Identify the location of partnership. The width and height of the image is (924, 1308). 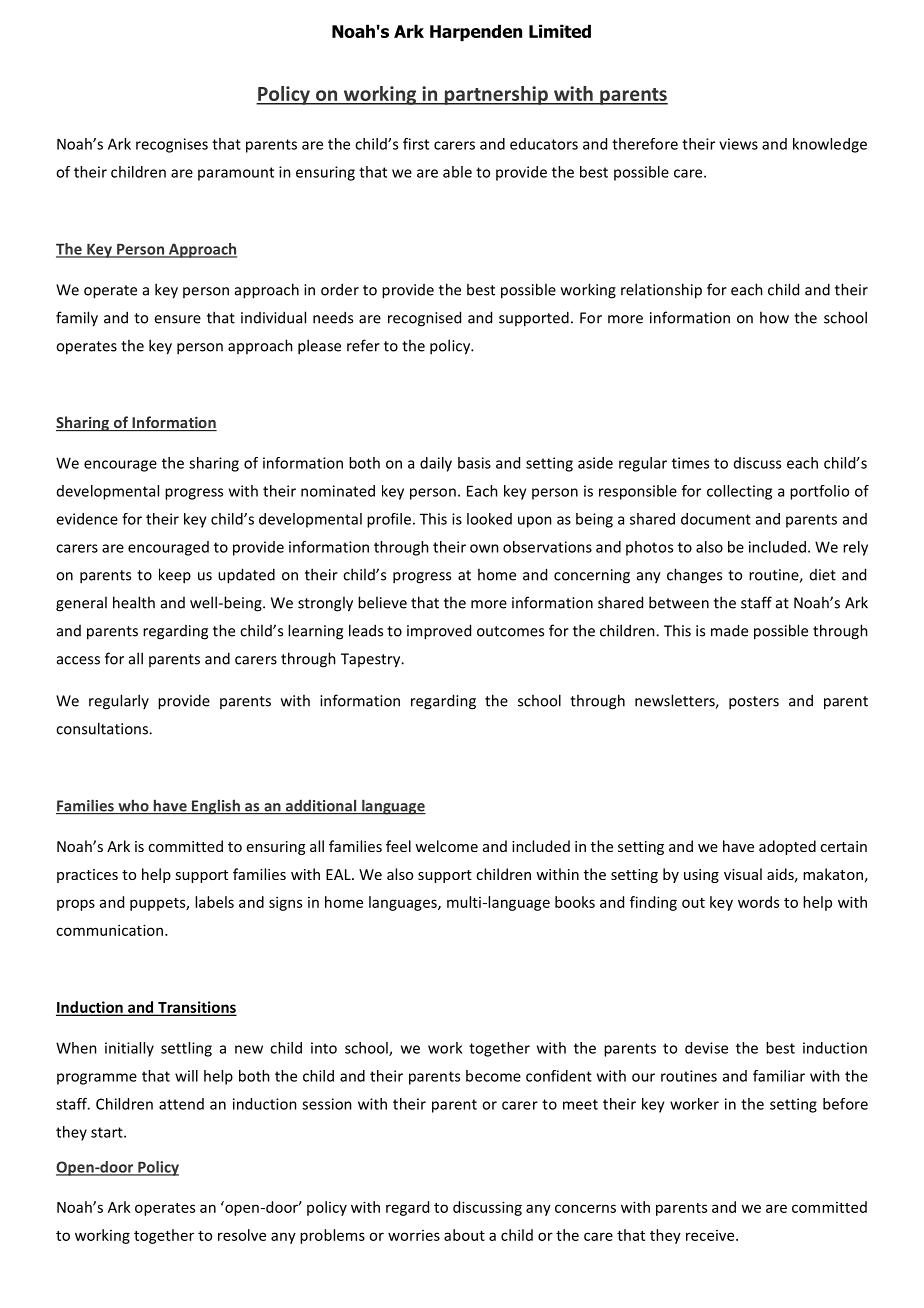
(496, 95).
